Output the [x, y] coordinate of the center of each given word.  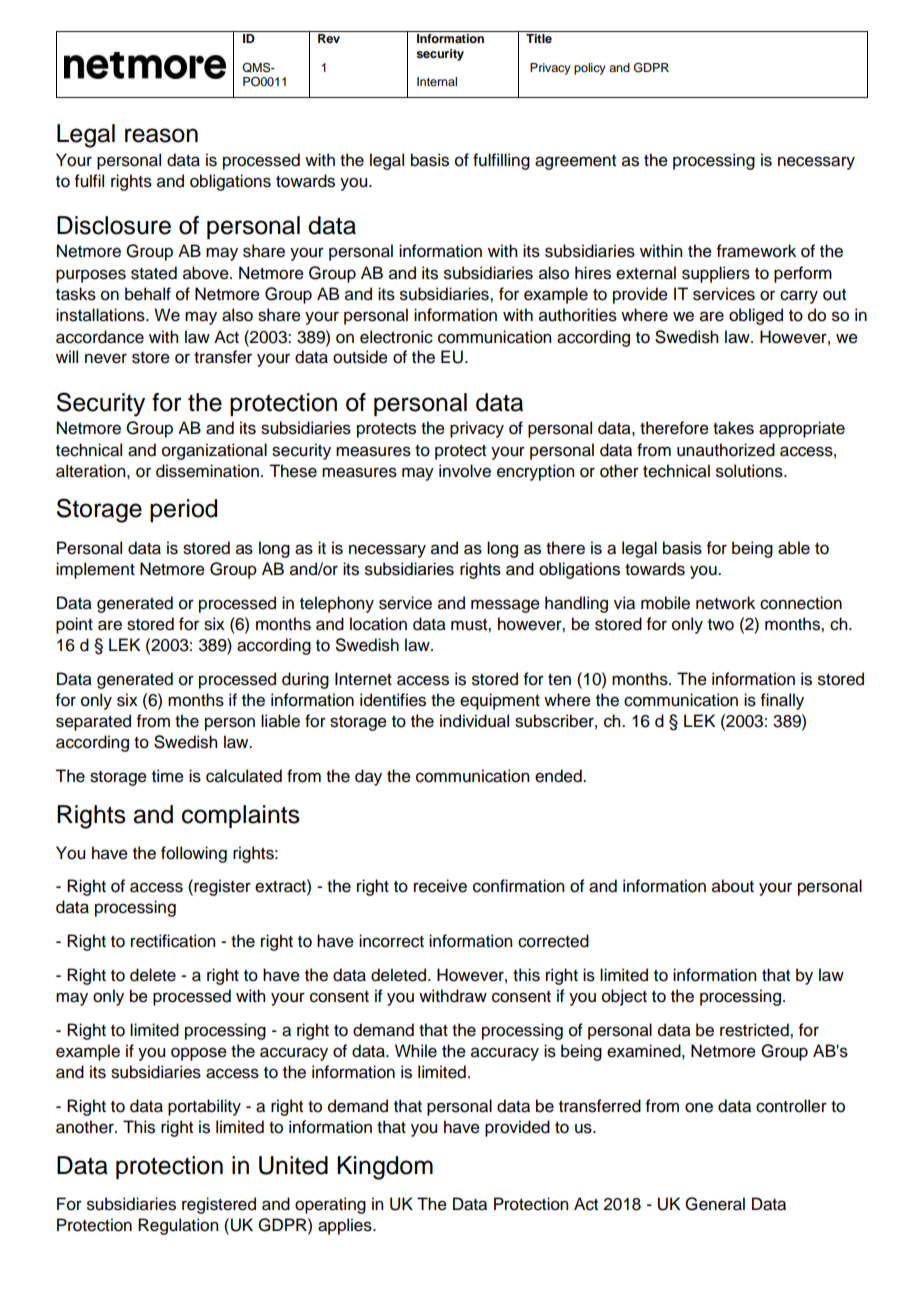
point [74, 625]
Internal [437, 81]
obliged [756, 316]
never [106, 358]
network [725, 603]
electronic [396, 337]
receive [440, 886]
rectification [173, 941]
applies [346, 1226]
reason [161, 135]
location [378, 624]
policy [590, 69]
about [733, 886]
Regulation [178, 1226]
